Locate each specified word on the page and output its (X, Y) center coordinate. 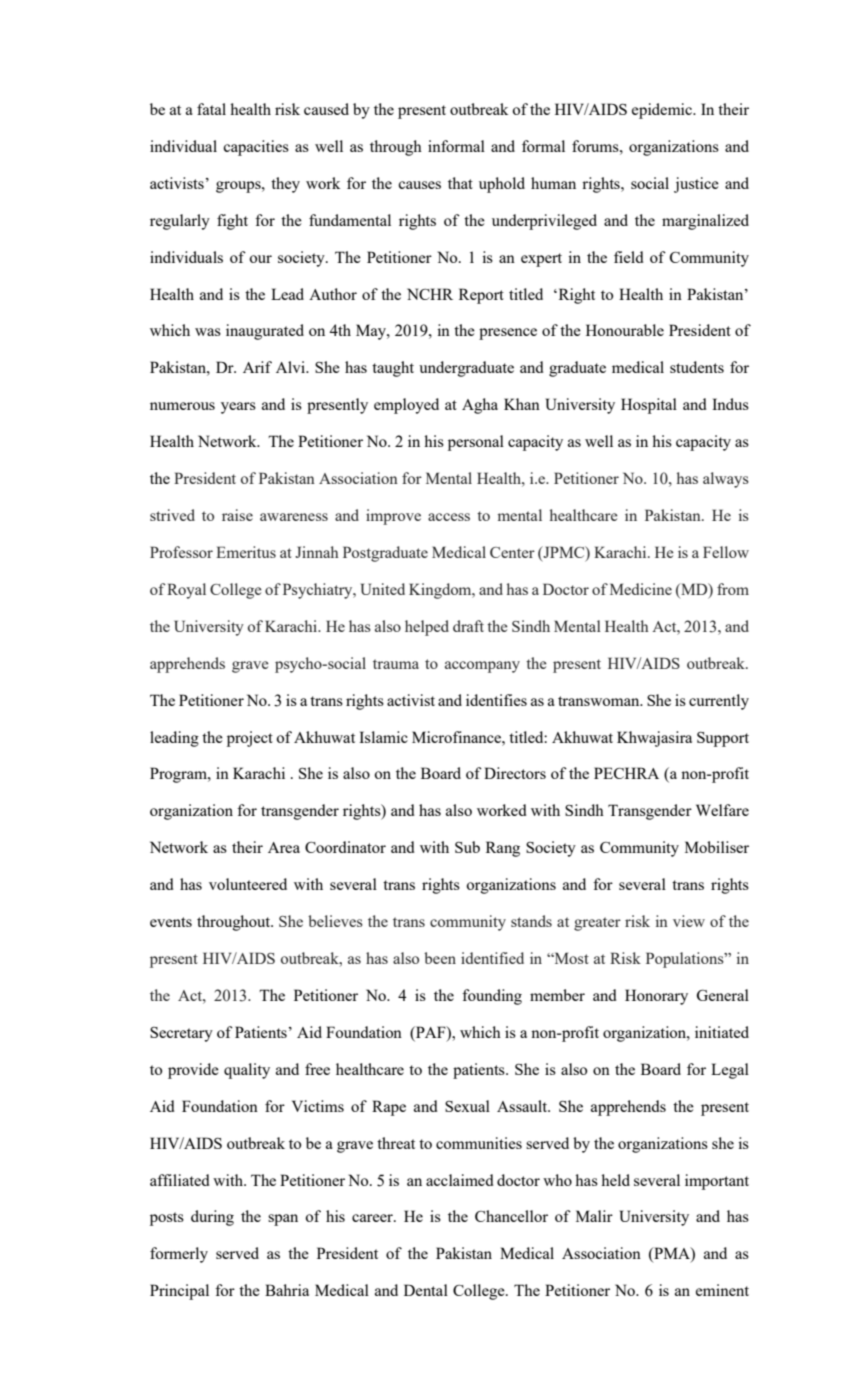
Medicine (641, 589)
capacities (256, 148)
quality (247, 1071)
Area (284, 847)
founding (492, 997)
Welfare (722, 810)
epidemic (663, 111)
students (697, 367)
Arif (257, 367)
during (212, 1218)
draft (468, 626)
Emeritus (246, 552)
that (460, 183)
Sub (467, 847)
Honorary (656, 997)
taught (393, 369)
